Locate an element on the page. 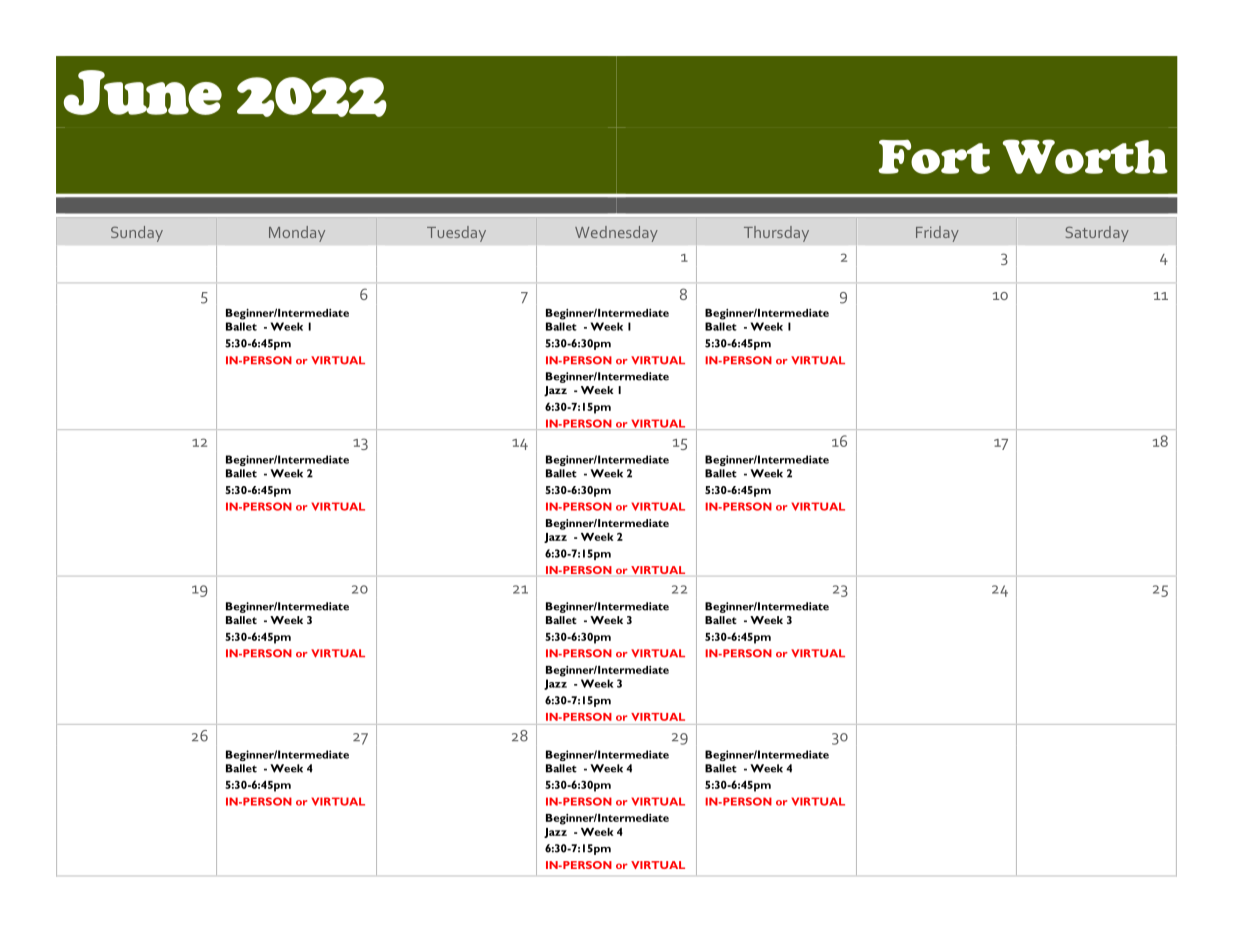  Fort is located at coordinates (934, 157).
